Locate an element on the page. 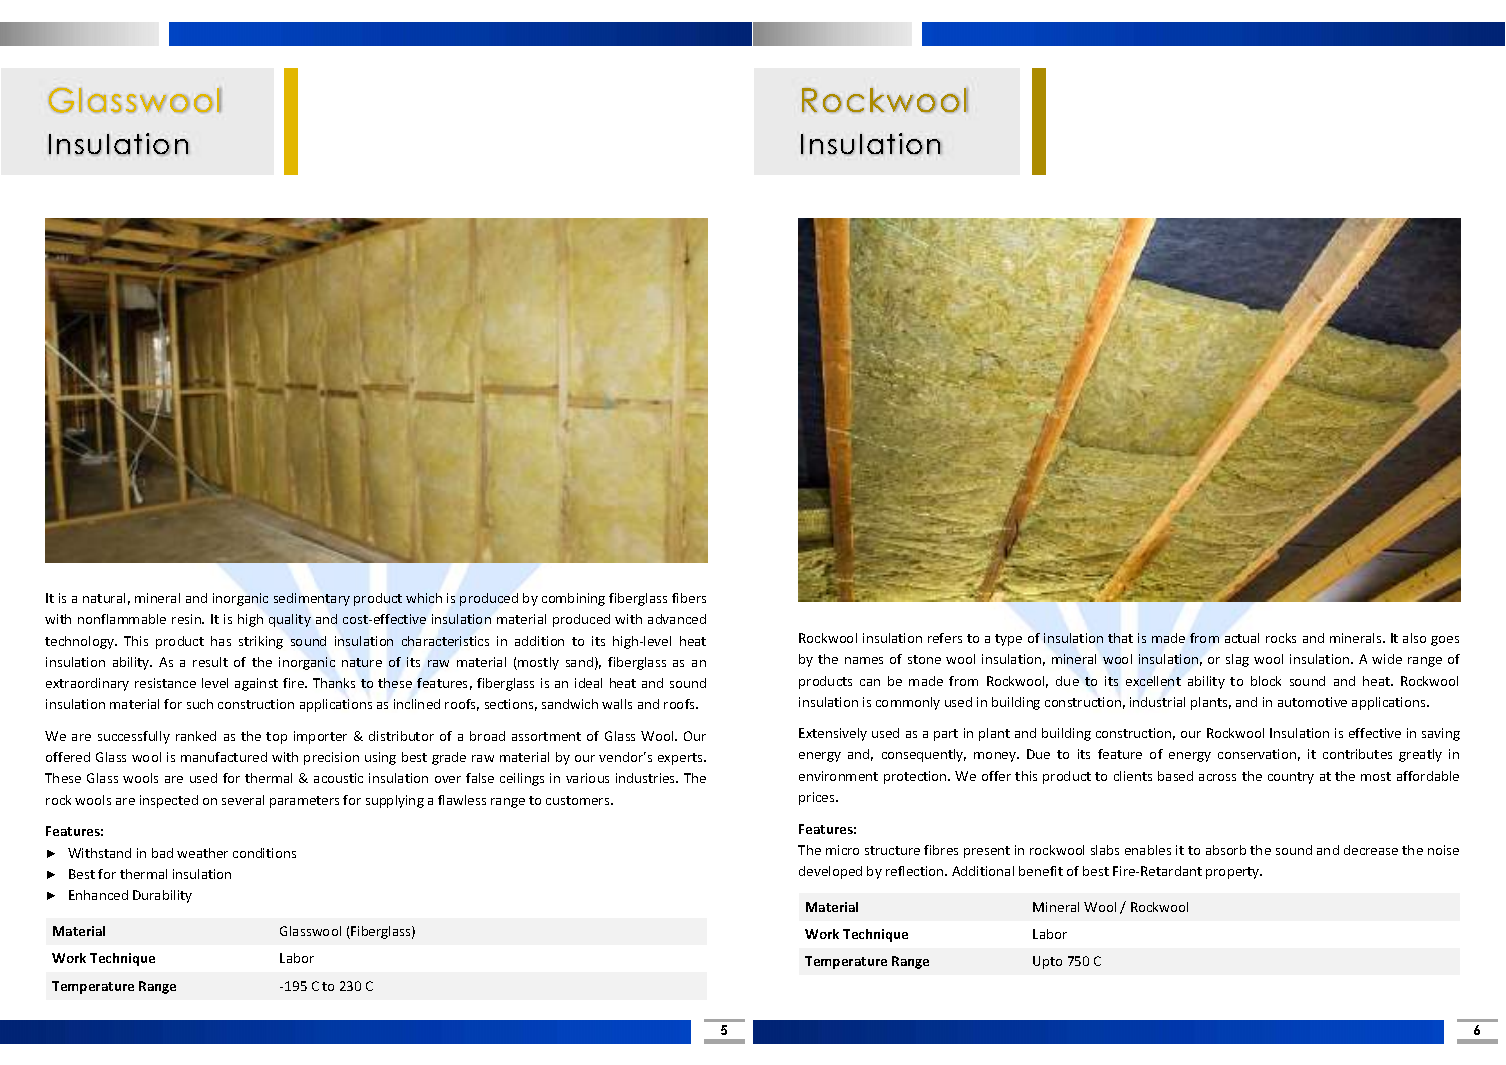 The height and width of the document is (1065, 1506). country is located at coordinates (1291, 778).
